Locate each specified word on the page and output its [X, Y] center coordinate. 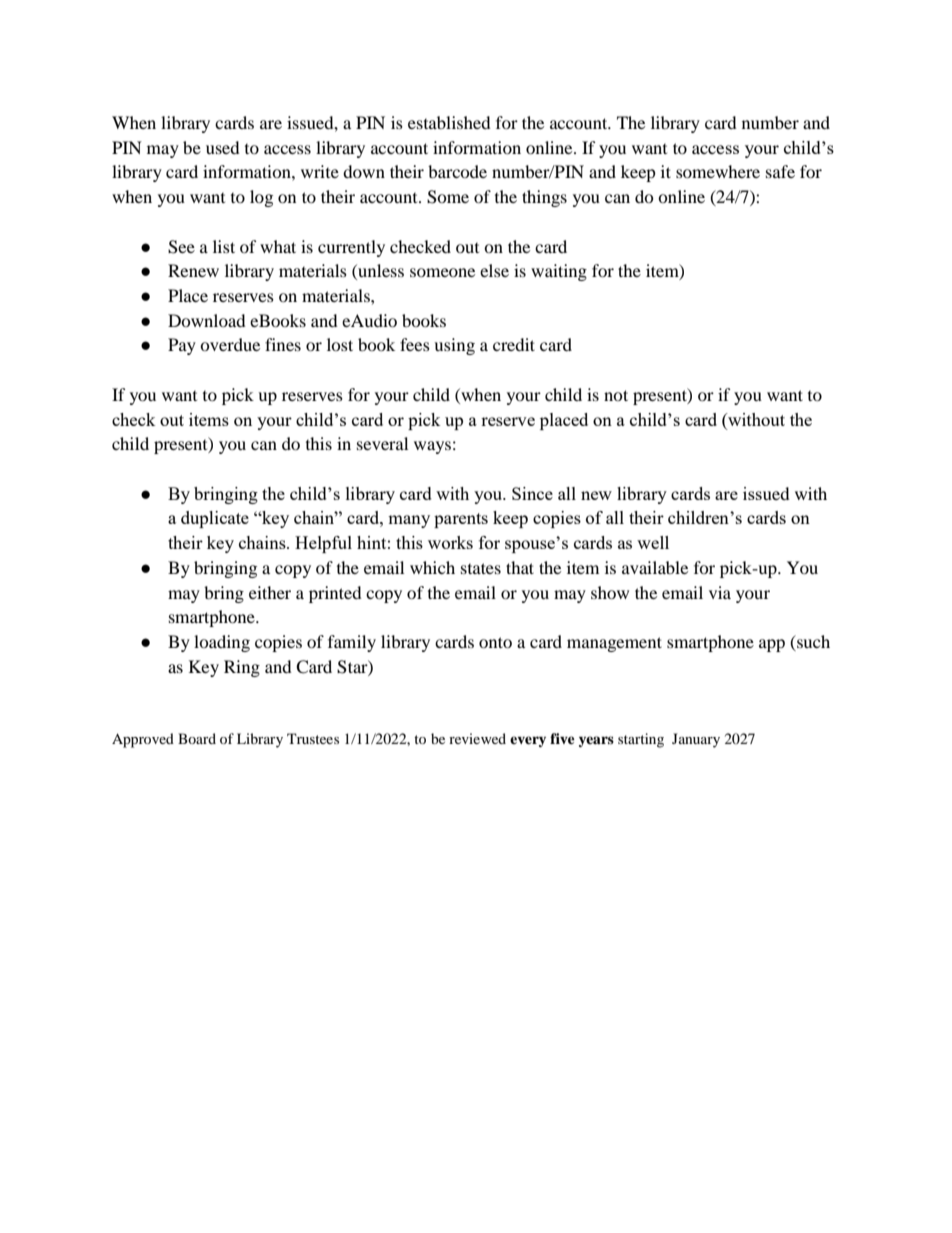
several [382, 443]
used [223, 147]
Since [532, 493]
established [449, 122]
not [616, 395]
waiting [559, 272]
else [494, 270]
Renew [193, 270]
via [720, 592]
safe [780, 171]
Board [197, 738]
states [481, 568]
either [270, 592]
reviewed [477, 738]
